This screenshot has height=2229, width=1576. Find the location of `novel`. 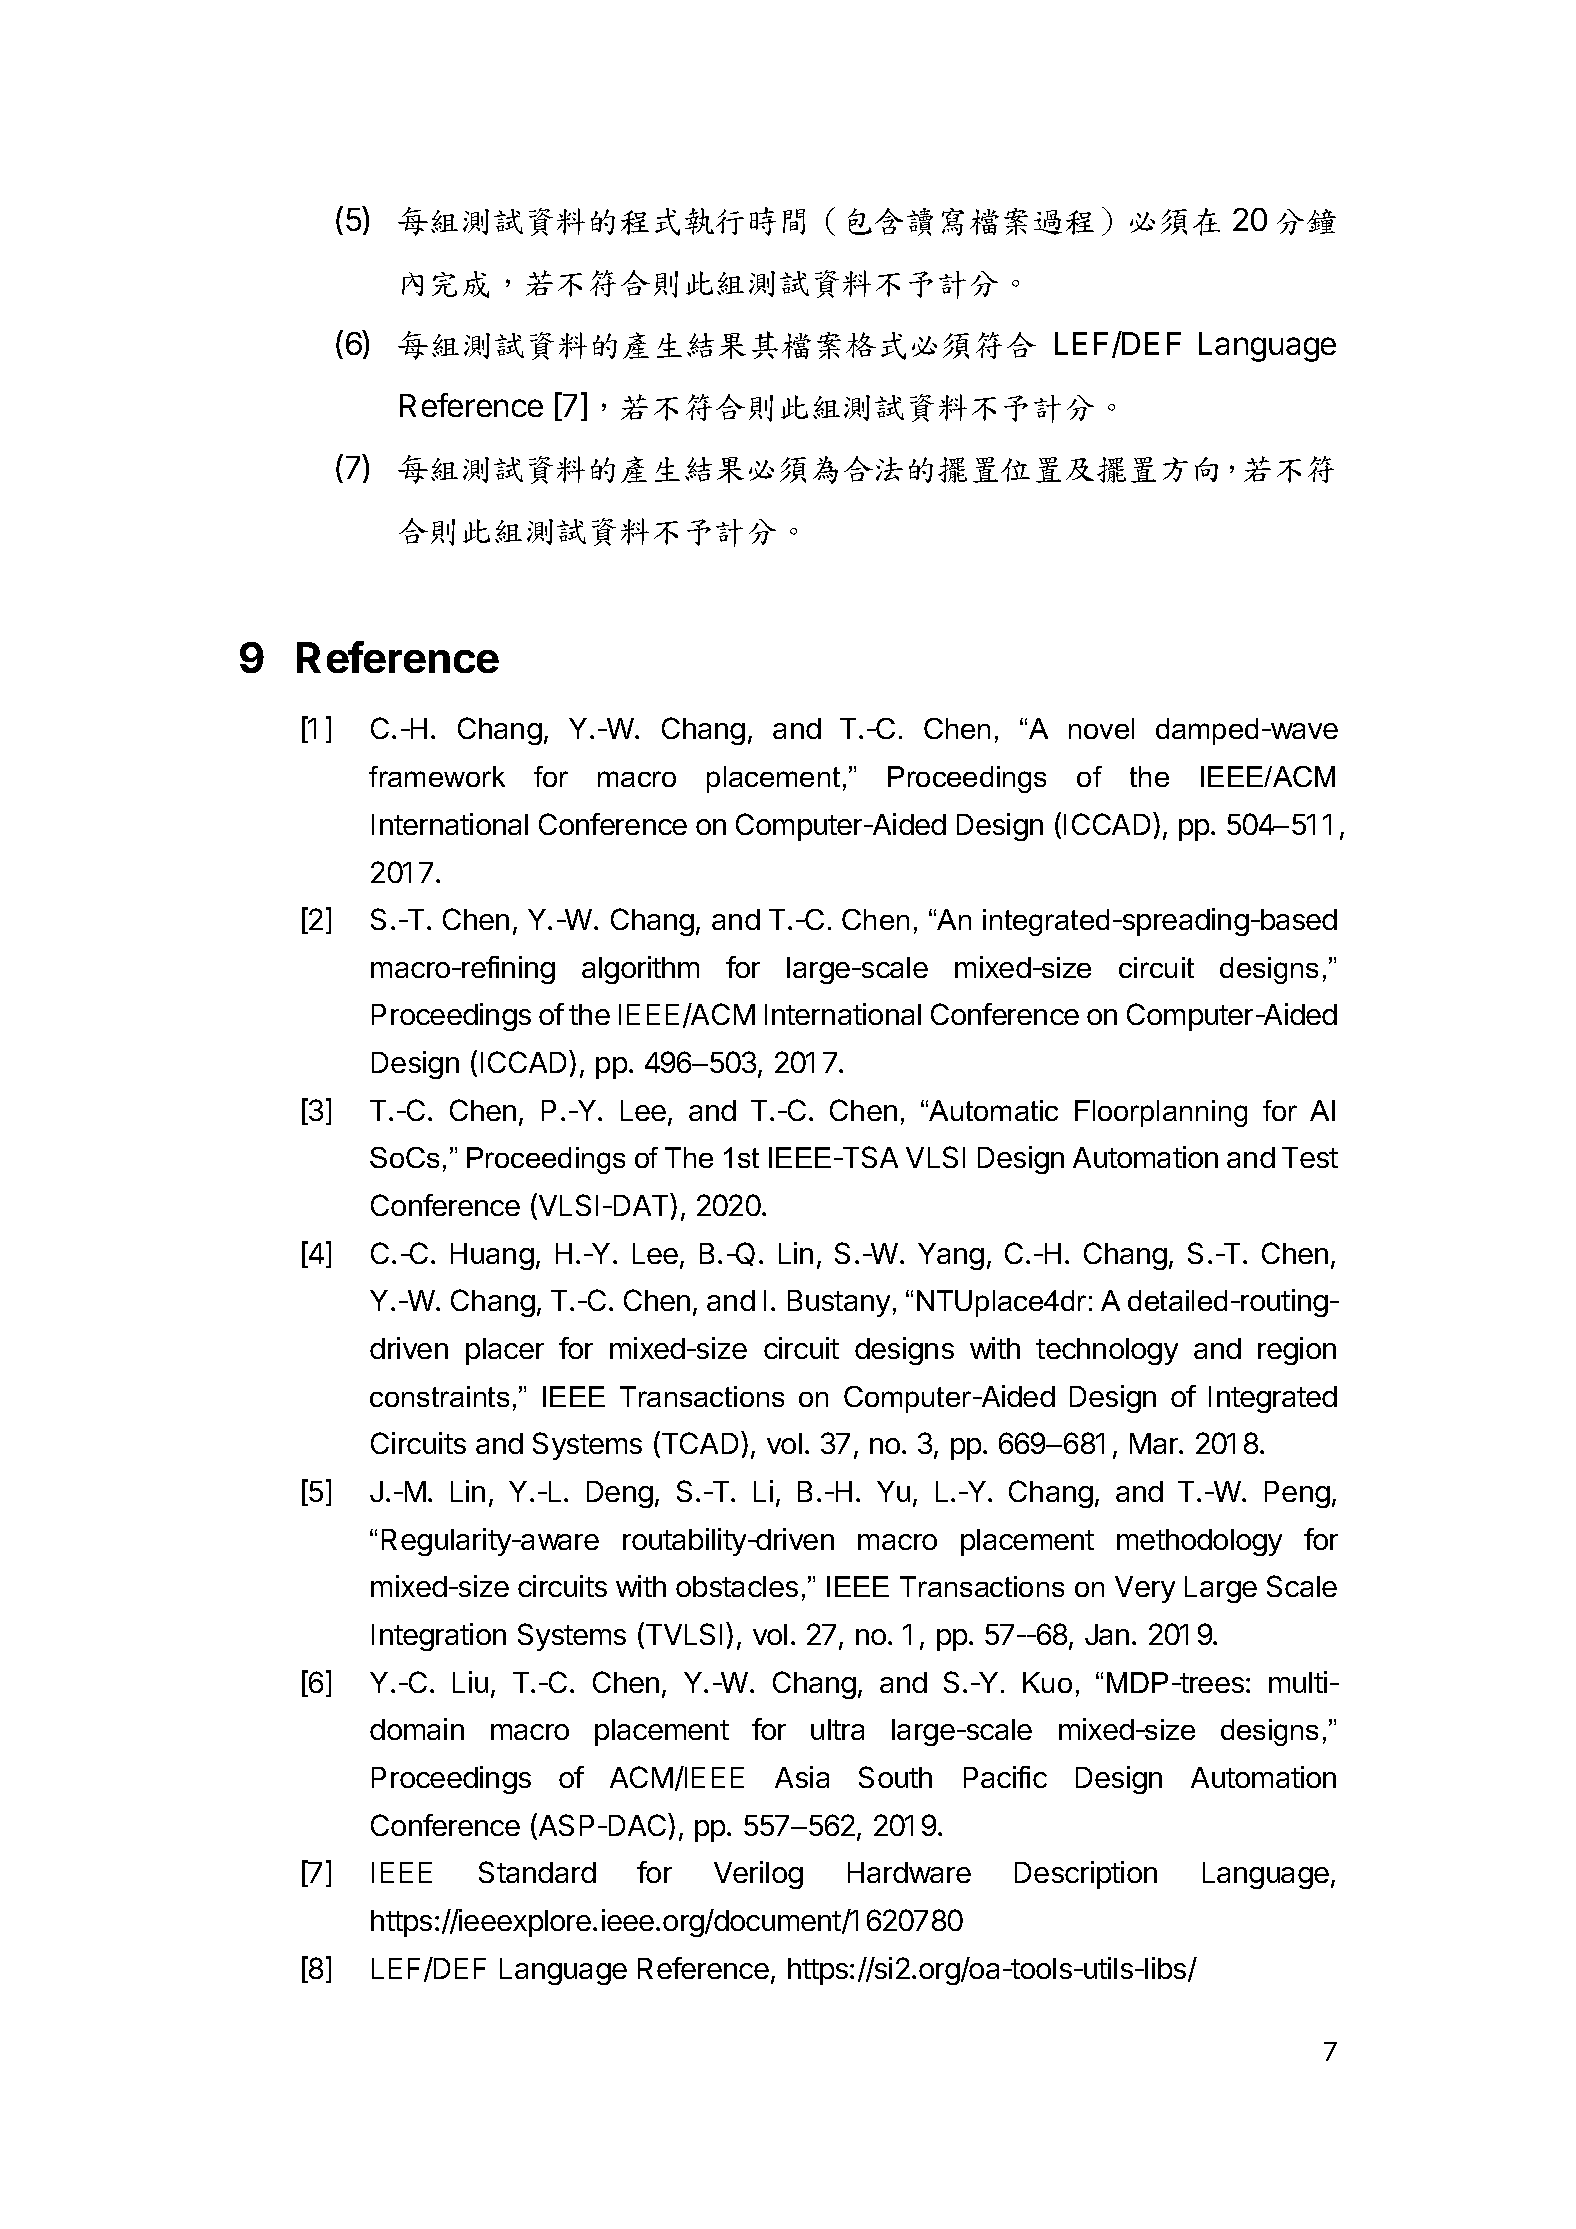

novel is located at coordinates (1101, 728).
